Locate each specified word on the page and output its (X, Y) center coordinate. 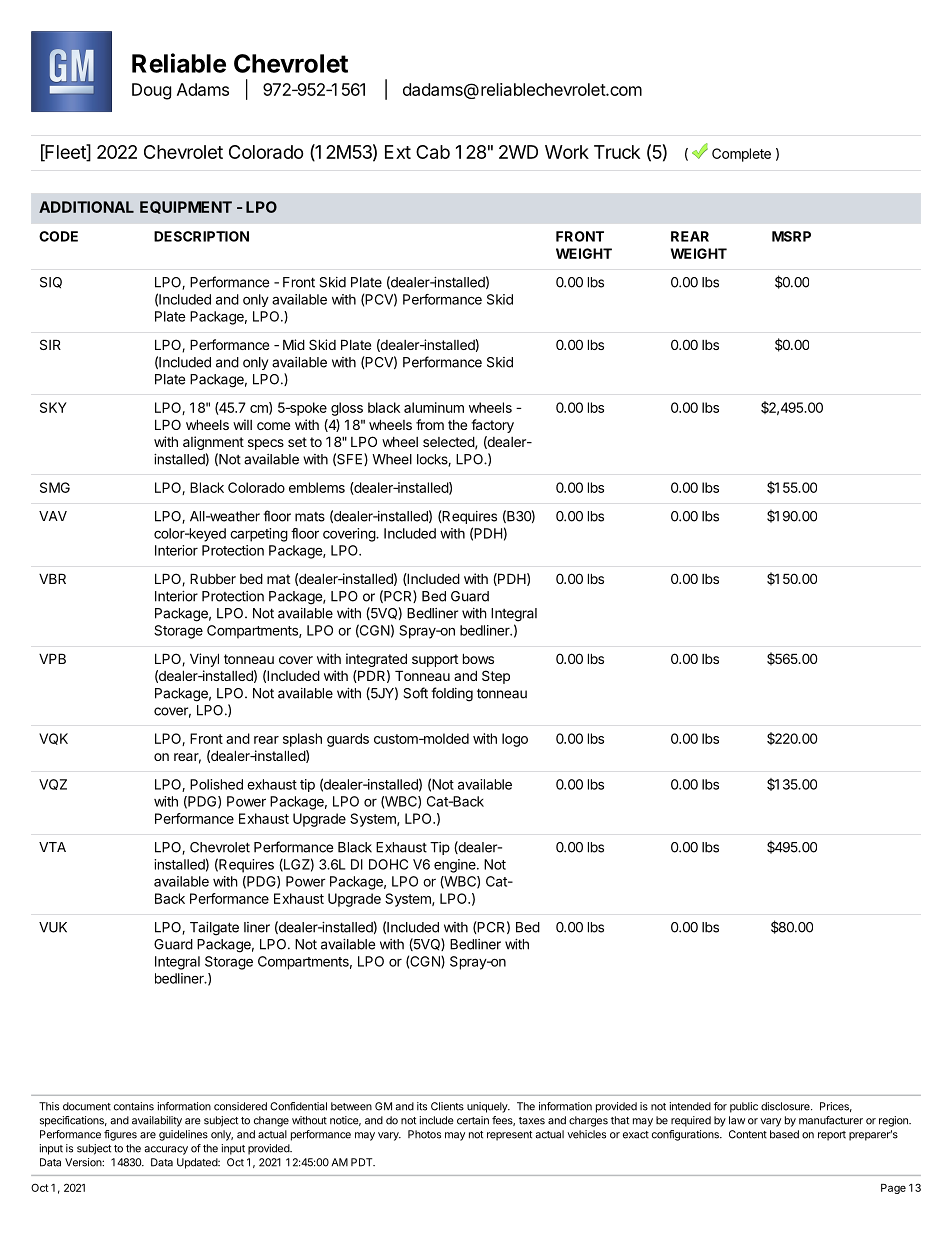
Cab (433, 152)
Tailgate (214, 929)
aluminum (434, 407)
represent (509, 1136)
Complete (741, 155)
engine (456, 866)
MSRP (791, 236)
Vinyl (204, 660)
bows (478, 658)
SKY (53, 407)
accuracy (166, 1150)
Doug (151, 91)
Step (496, 677)
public (744, 1107)
